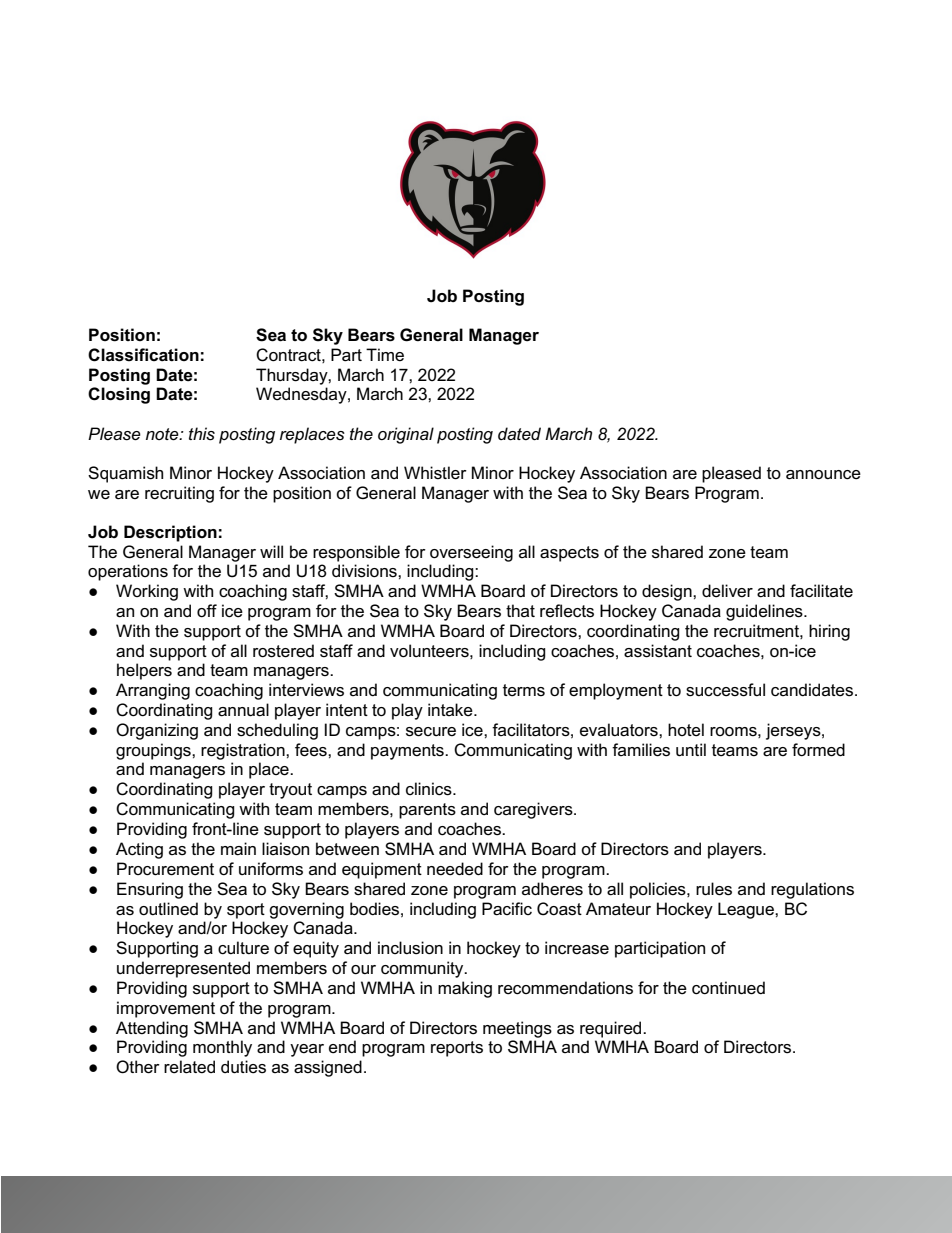  I want to click on Classification, so click(143, 355).
